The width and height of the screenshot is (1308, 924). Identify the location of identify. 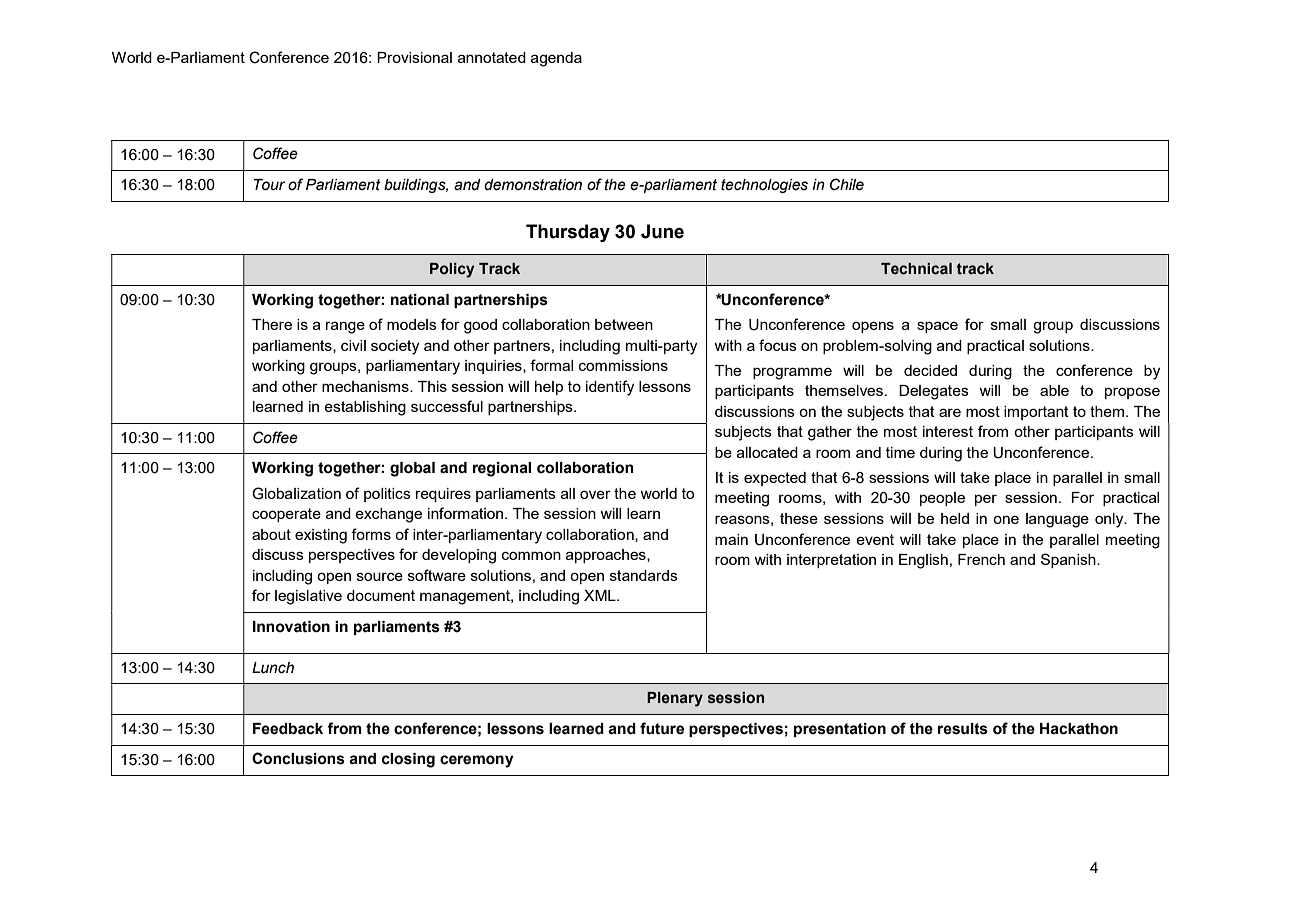
(610, 388).
